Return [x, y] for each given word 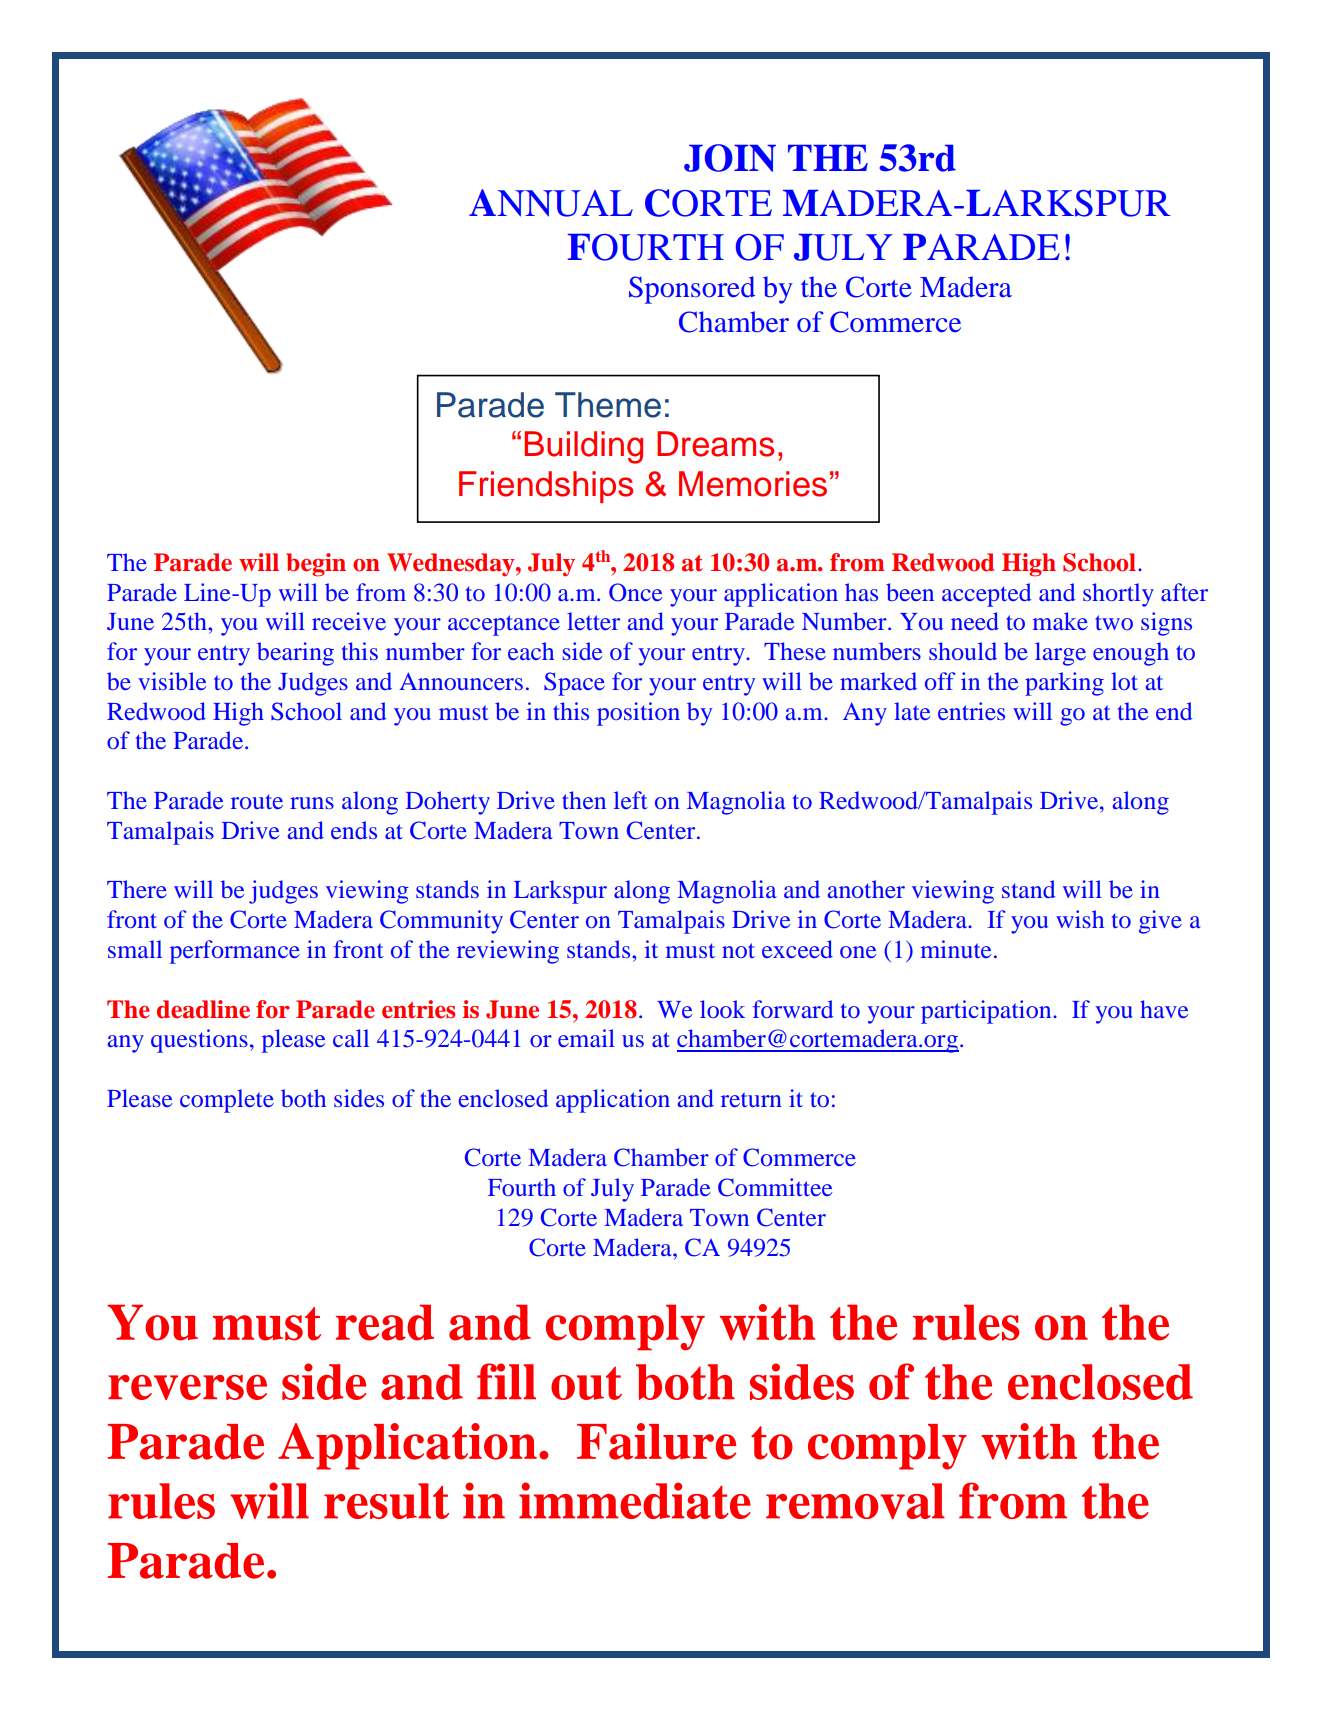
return [751, 1099]
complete [227, 1101]
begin [316, 565]
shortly [1118, 595]
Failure [656, 1441]
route [257, 801]
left [631, 800]
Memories [753, 484]
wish [1080, 919]
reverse [187, 1387]
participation [987, 1012]
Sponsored [692, 290]
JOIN [730, 158]
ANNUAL [551, 203]
